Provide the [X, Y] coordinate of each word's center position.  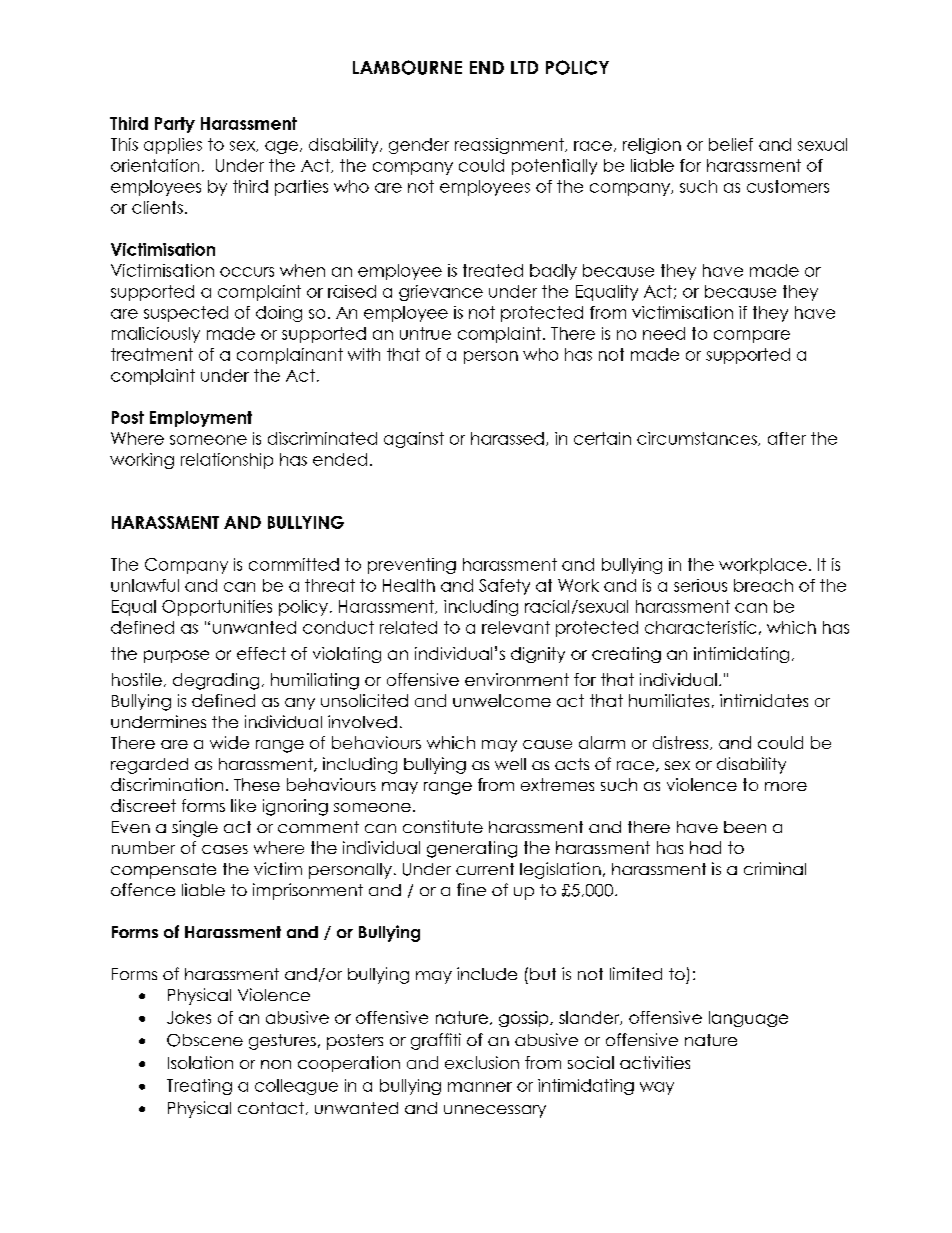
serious [700, 585]
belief [731, 144]
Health [409, 585]
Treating [199, 1087]
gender [419, 146]
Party [175, 125]
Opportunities [217, 608]
